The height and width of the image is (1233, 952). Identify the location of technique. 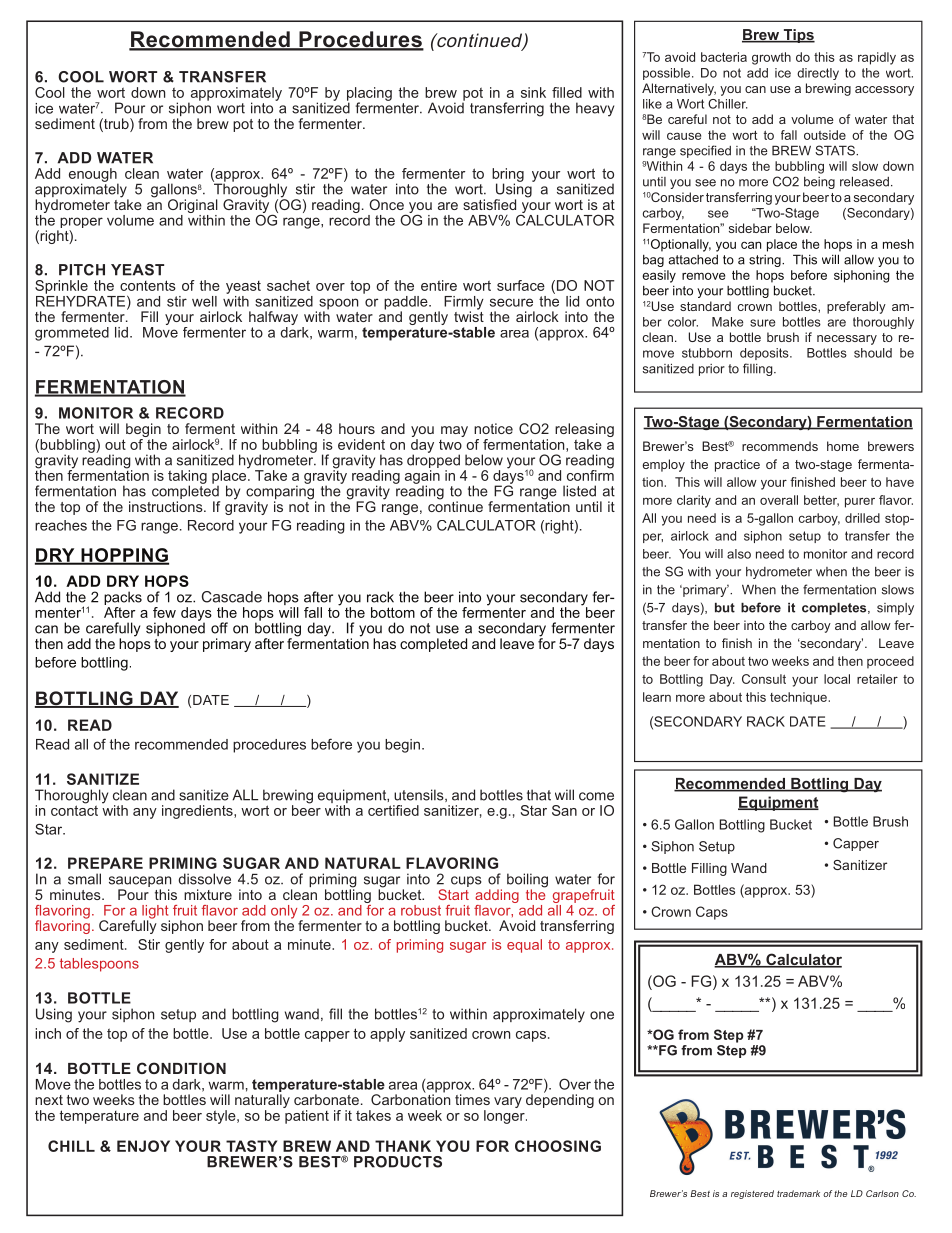
(799, 698).
